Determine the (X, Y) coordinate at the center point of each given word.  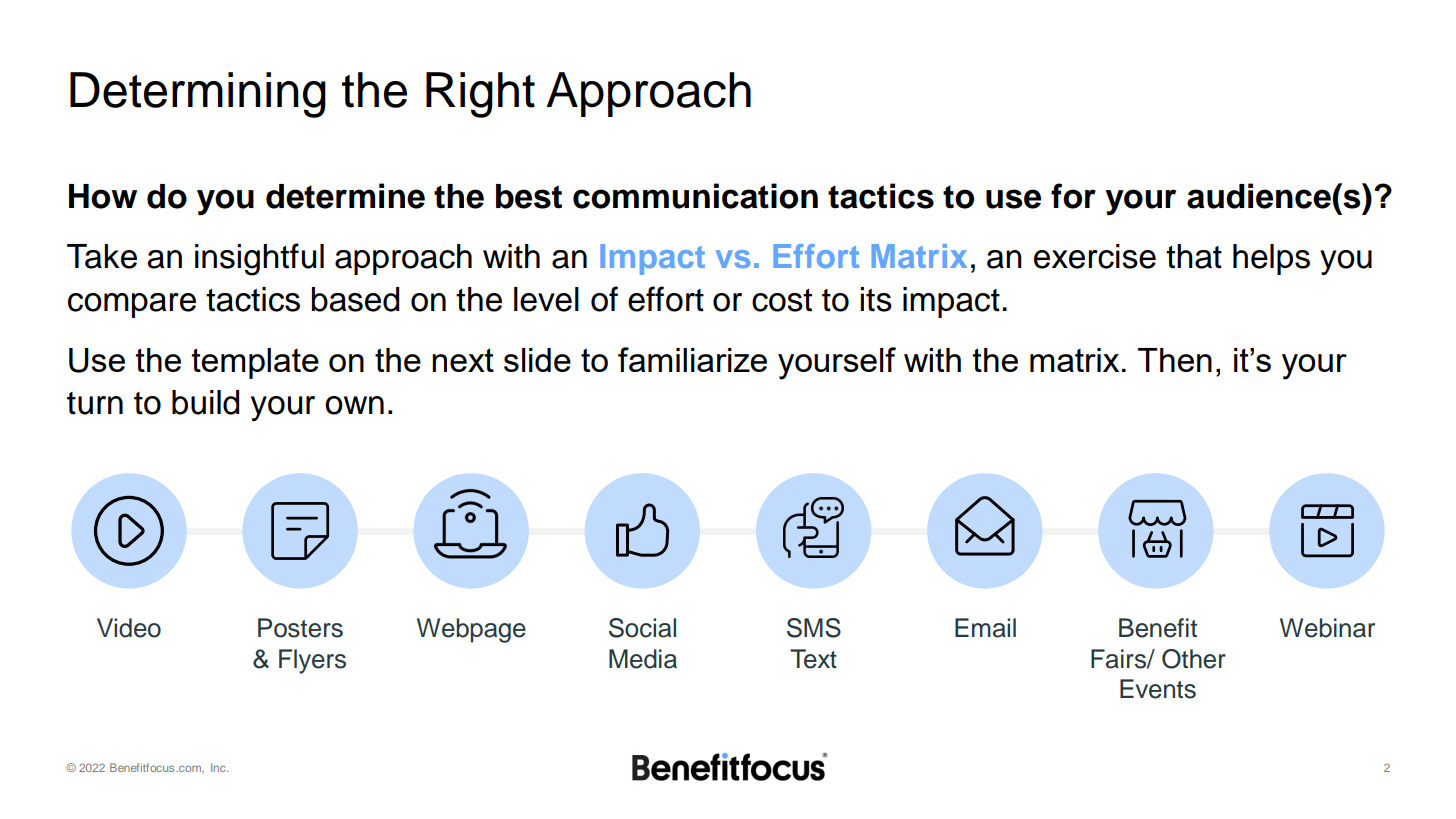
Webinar (1327, 628)
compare (132, 305)
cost (782, 300)
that (1194, 256)
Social (642, 628)
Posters (300, 628)
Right (480, 95)
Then (1175, 360)
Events (1158, 689)
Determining (198, 95)
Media (643, 659)
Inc (219, 767)
